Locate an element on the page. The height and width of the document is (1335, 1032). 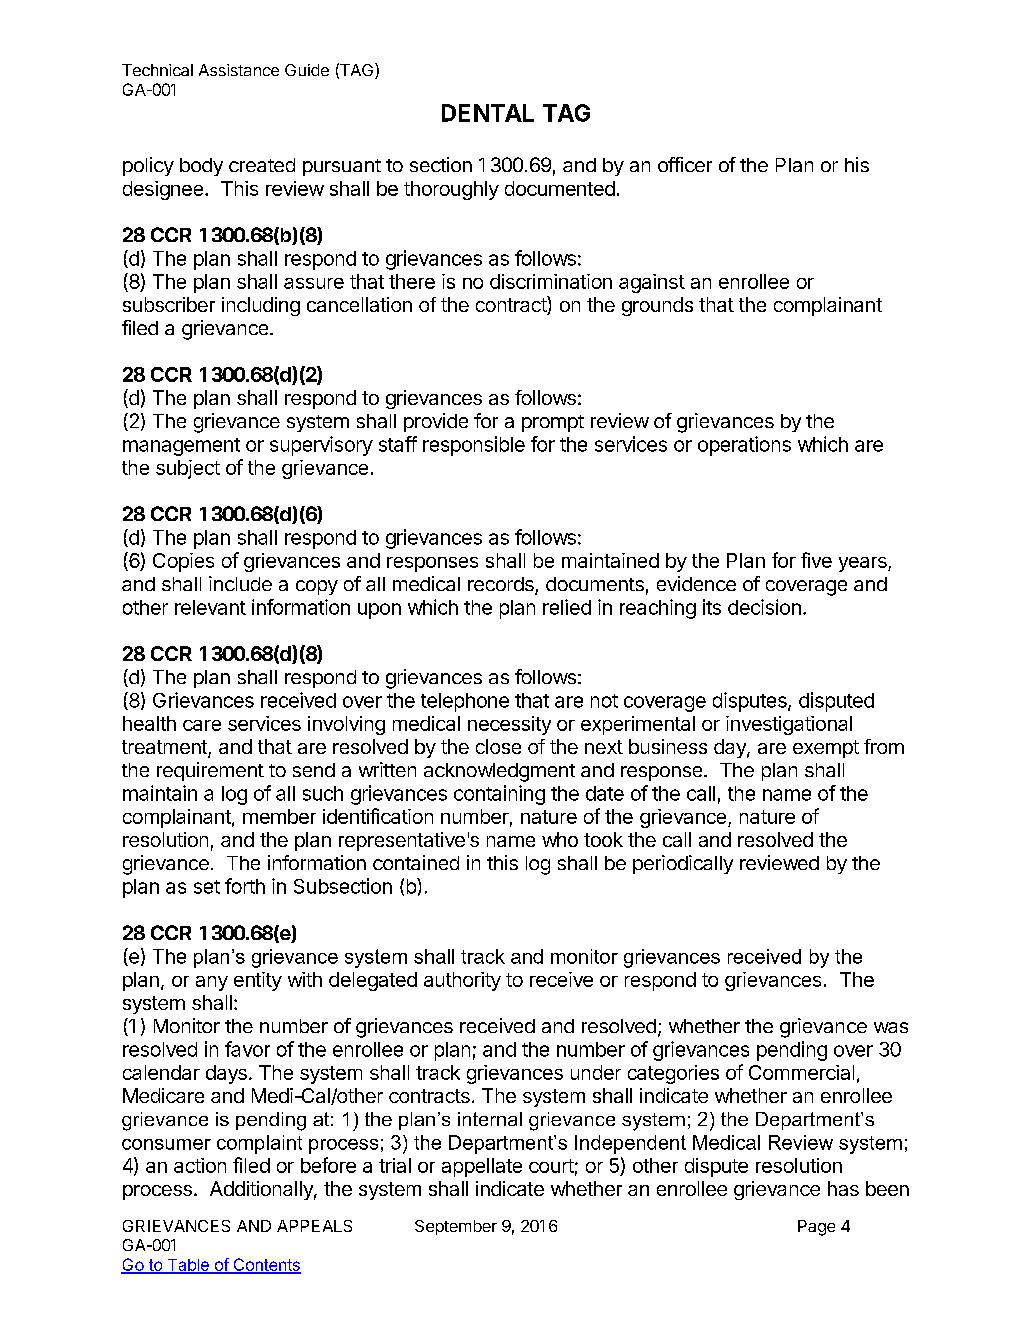
was is located at coordinates (891, 1027).
